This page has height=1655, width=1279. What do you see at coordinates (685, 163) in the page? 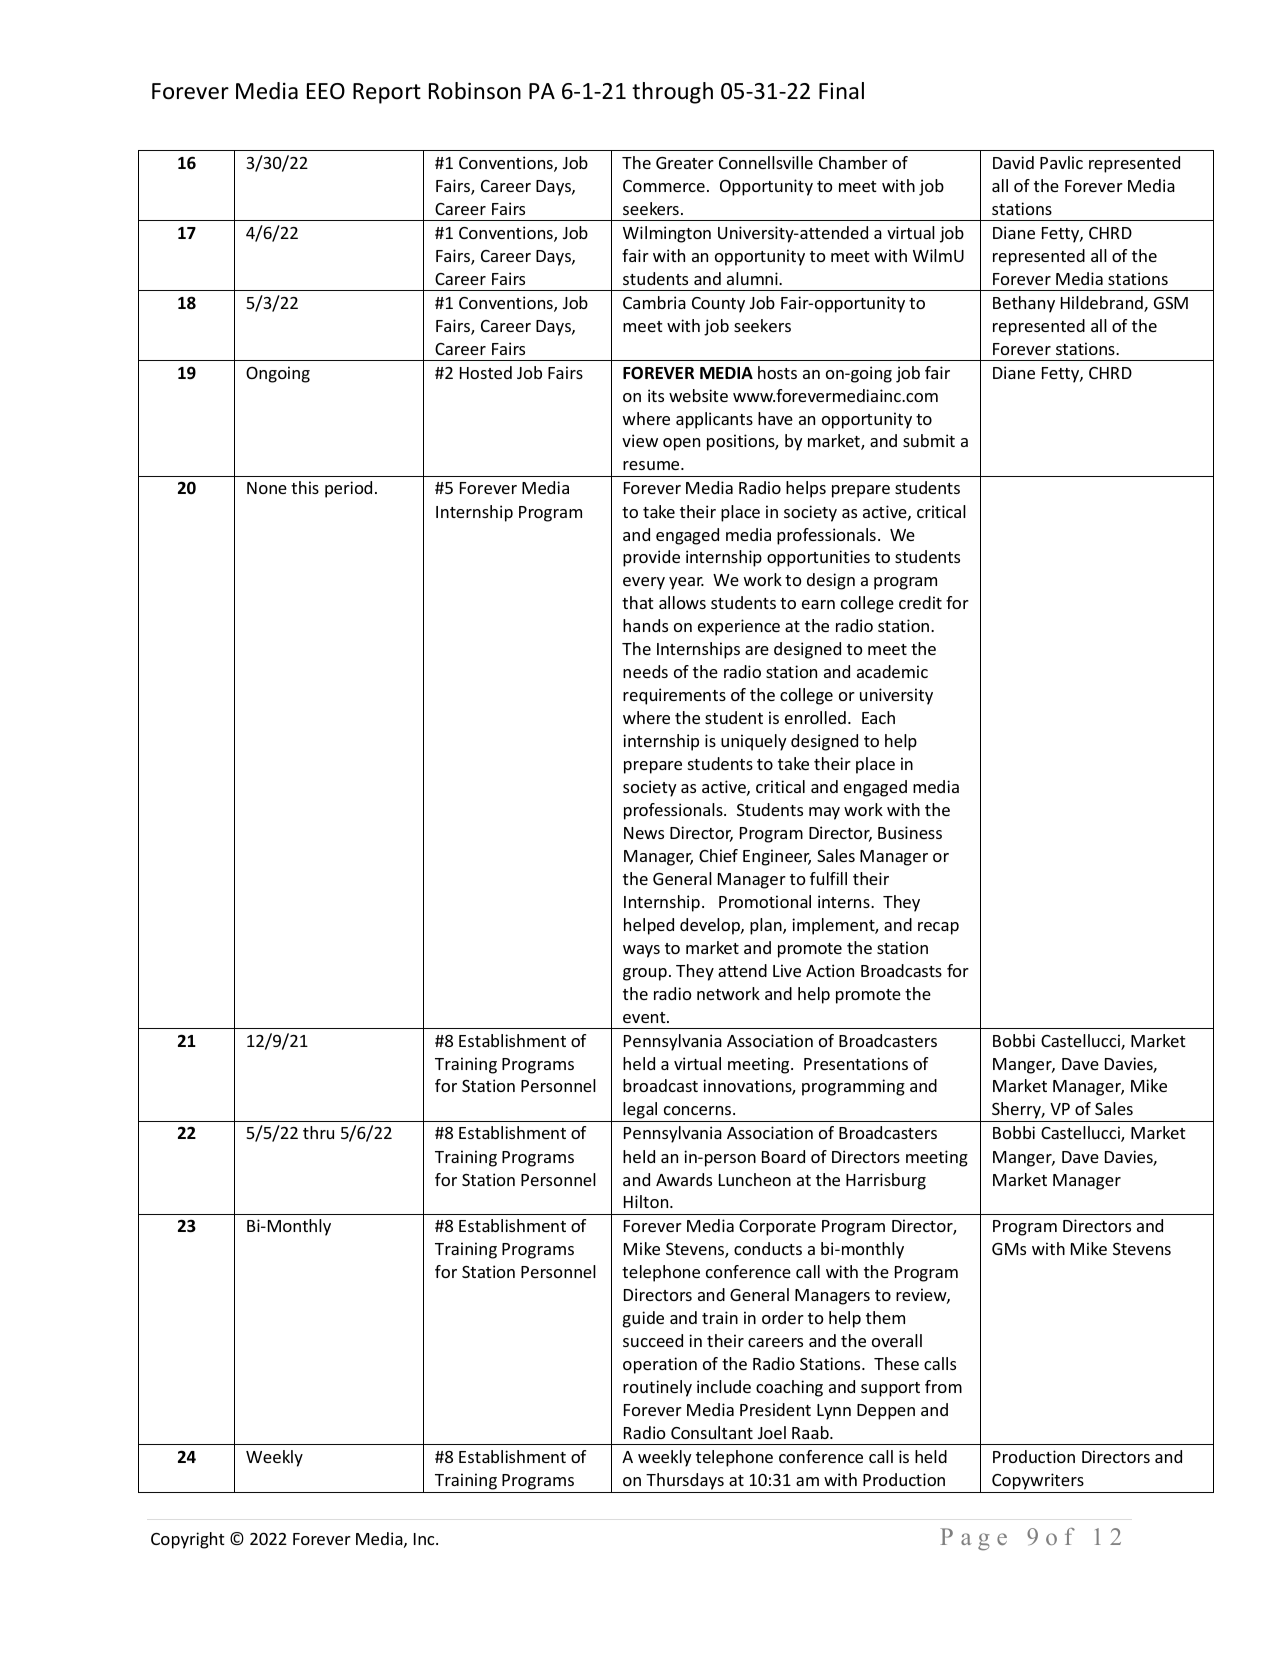
I see `Greater` at bounding box center [685, 163].
